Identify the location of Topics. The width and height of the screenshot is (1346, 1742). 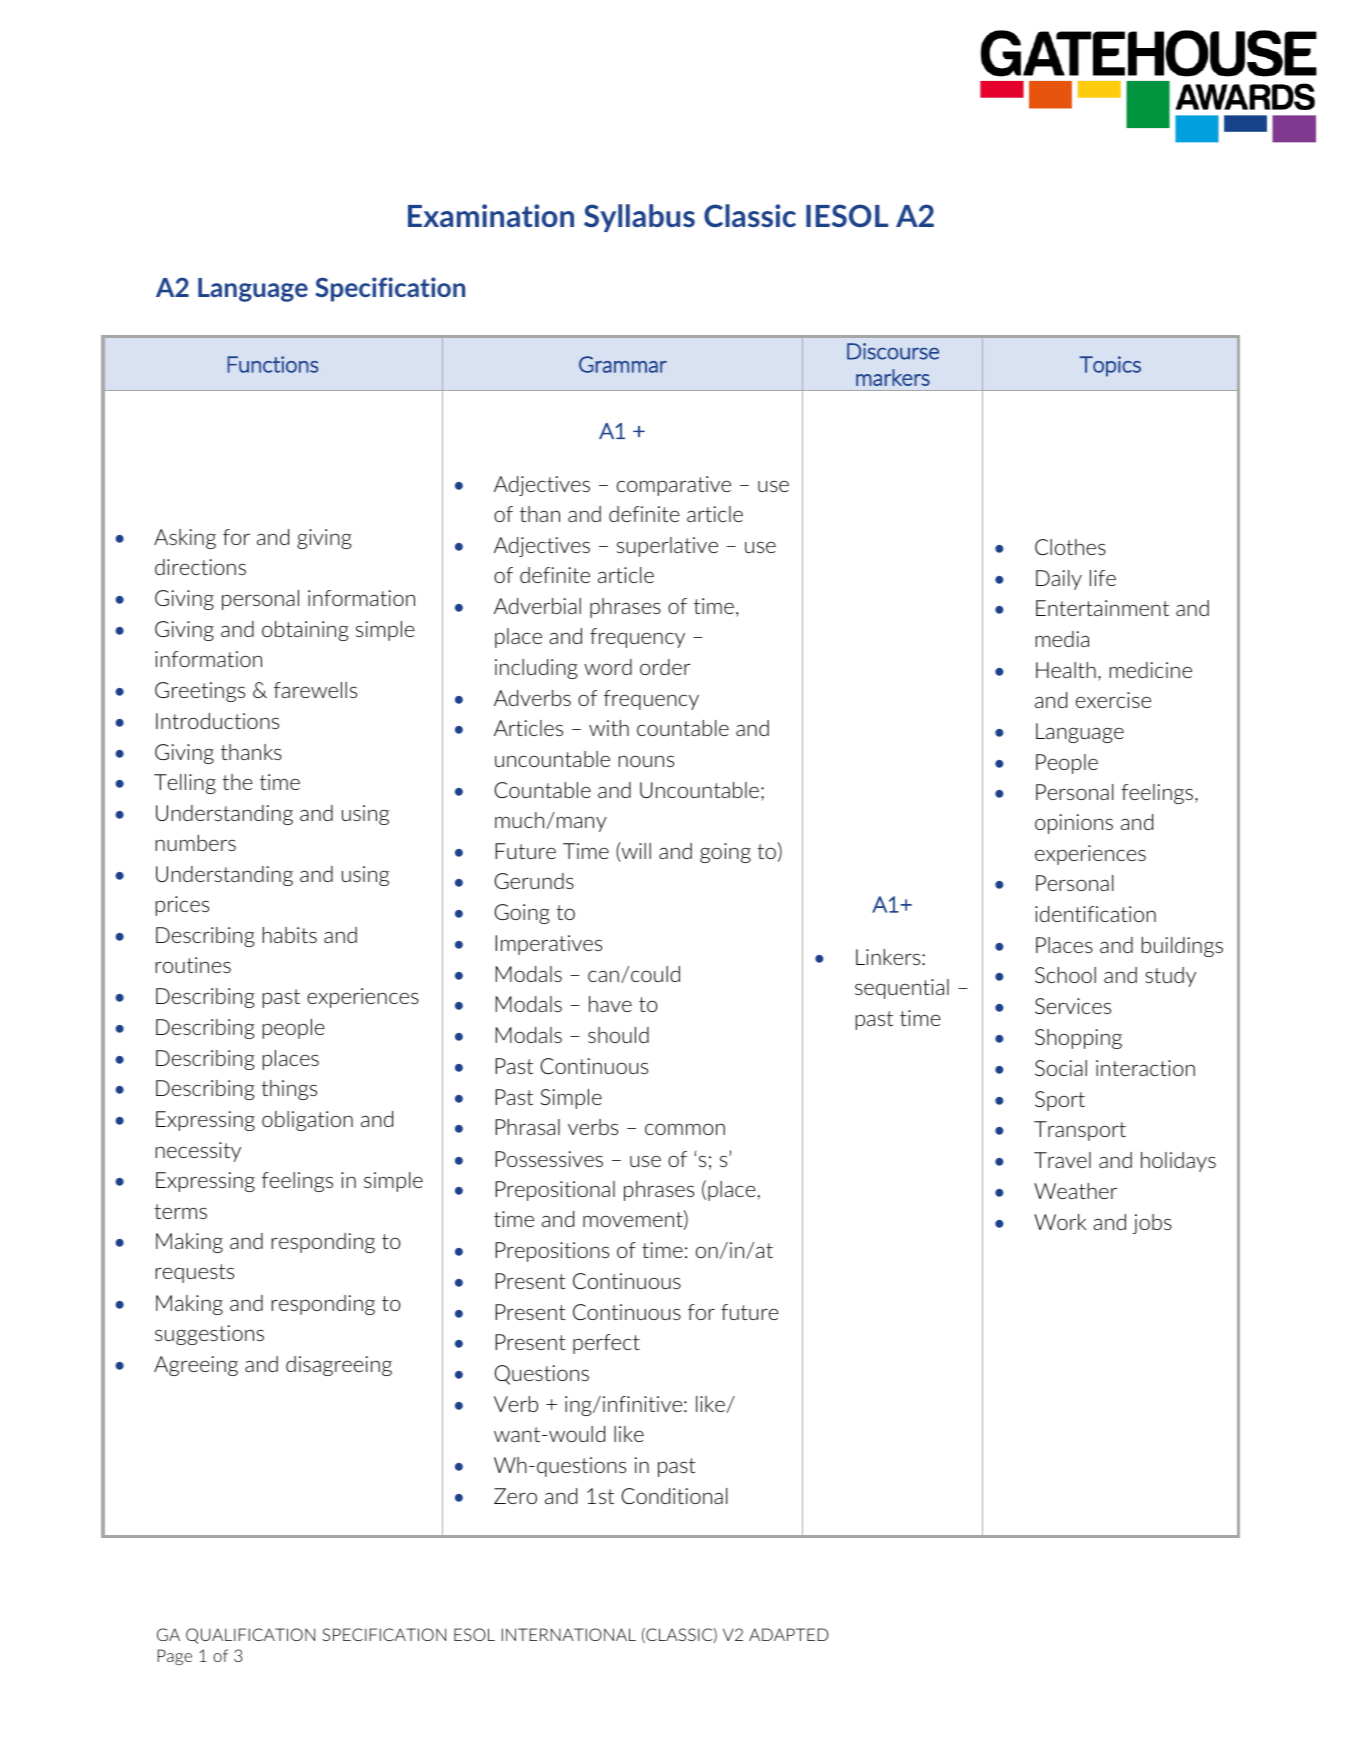
(1110, 366).
